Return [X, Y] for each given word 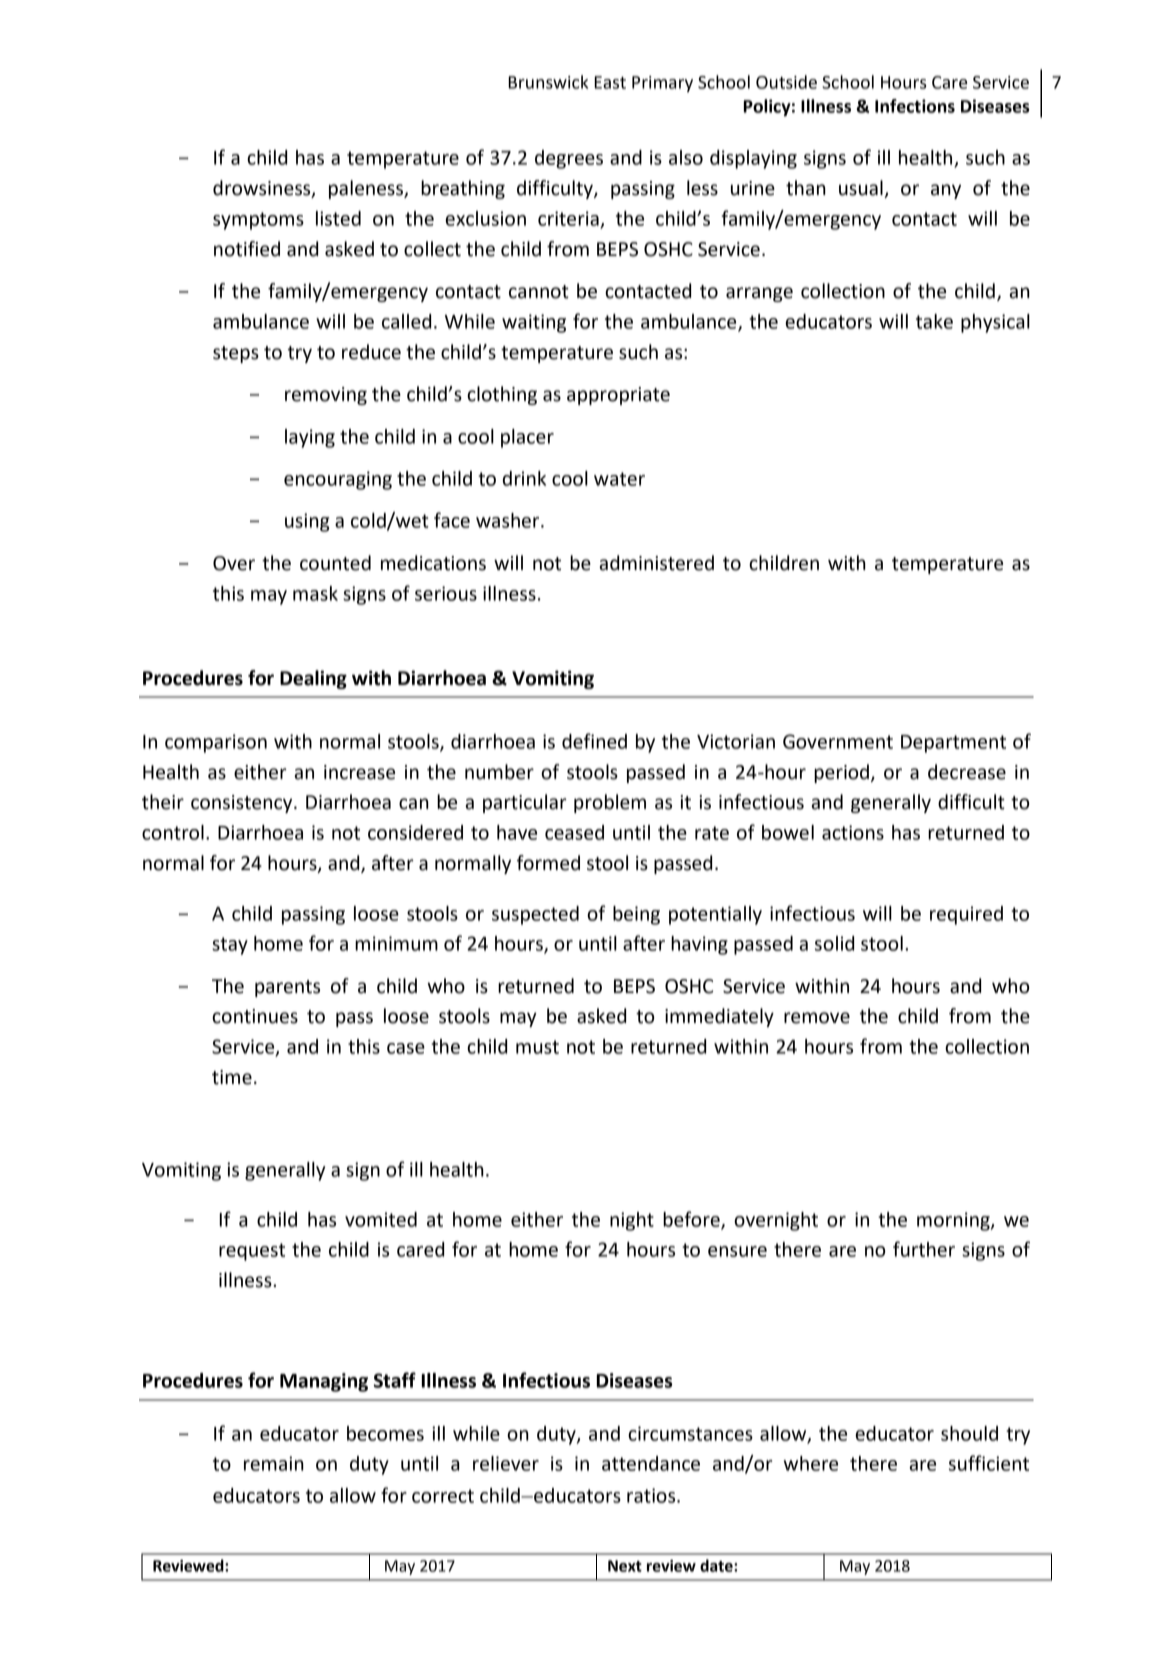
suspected [535, 915]
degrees [569, 159]
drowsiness [263, 189]
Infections [915, 106]
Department [953, 744]
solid [834, 943]
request [252, 1252]
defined [594, 741]
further [924, 1249]
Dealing [313, 679]
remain [274, 1463]
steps [236, 354]
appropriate [618, 396]
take [934, 321]
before [692, 1220]
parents [287, 988]
